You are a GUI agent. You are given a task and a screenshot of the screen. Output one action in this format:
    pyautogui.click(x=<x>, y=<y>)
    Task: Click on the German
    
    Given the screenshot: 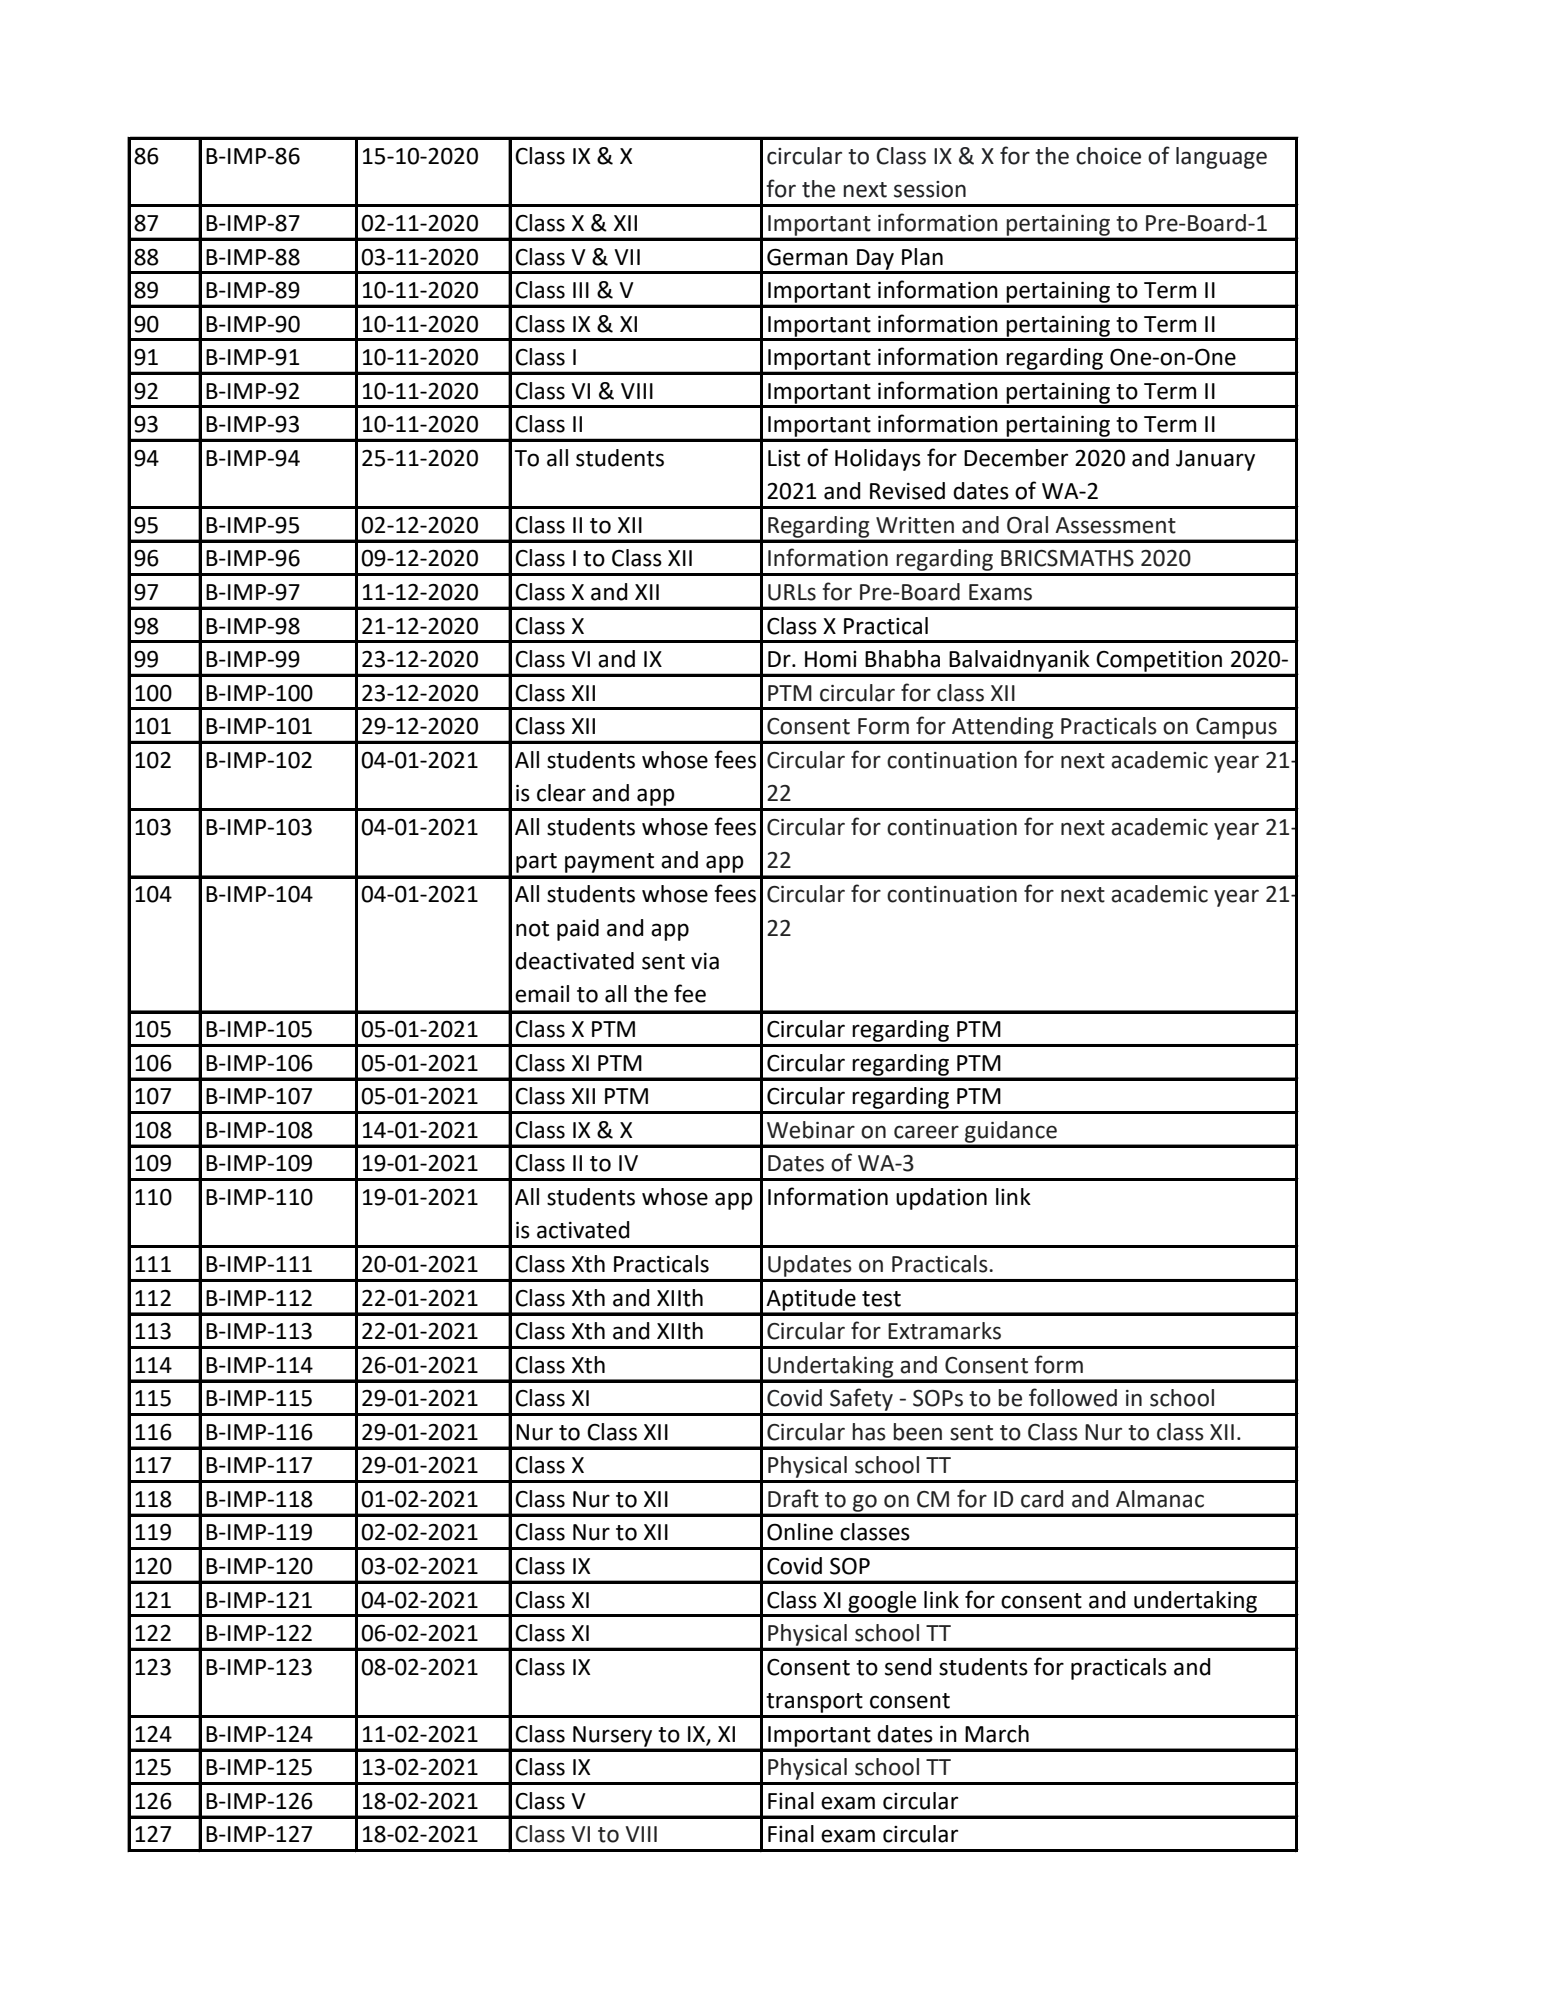 What is the action you would take?
    pyautogui.click(x=807, y=257)
